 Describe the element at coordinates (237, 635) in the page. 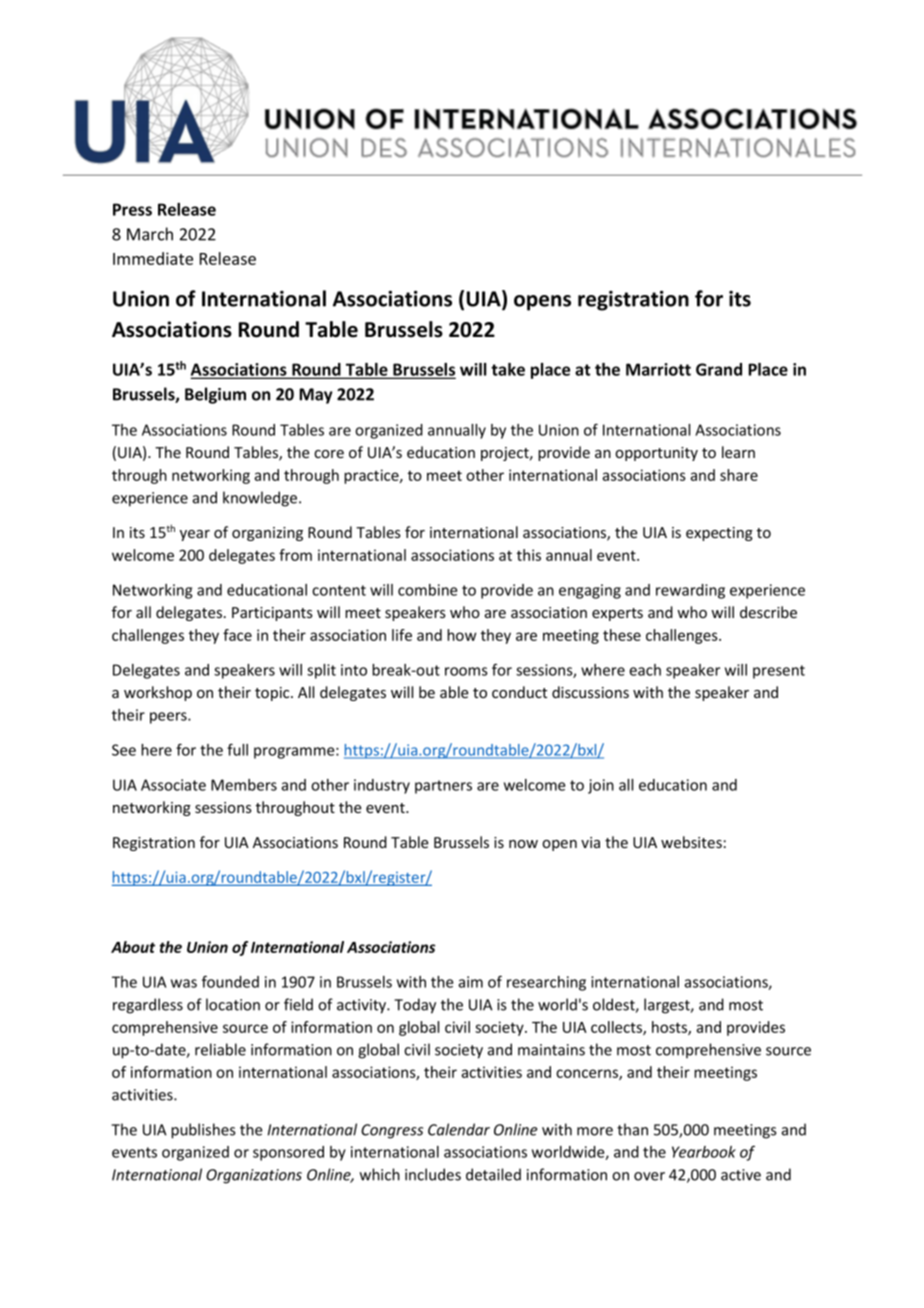

I see `face` at that location.
